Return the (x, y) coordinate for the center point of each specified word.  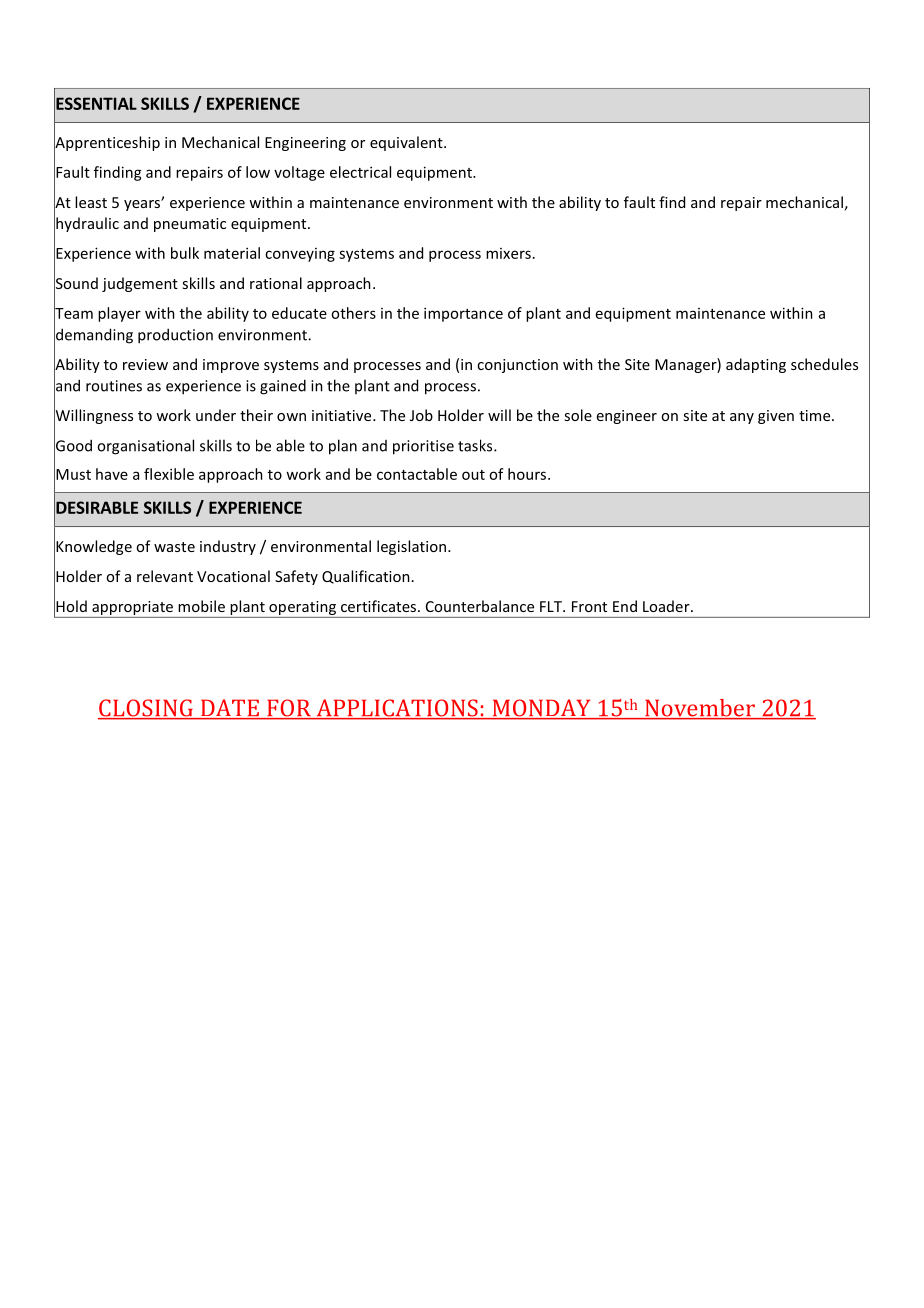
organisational (145, 447)
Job (421, 415)
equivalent (407, 143)
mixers (508, 253)
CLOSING (146, 709)
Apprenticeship (107, 143)
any (742, 418)
